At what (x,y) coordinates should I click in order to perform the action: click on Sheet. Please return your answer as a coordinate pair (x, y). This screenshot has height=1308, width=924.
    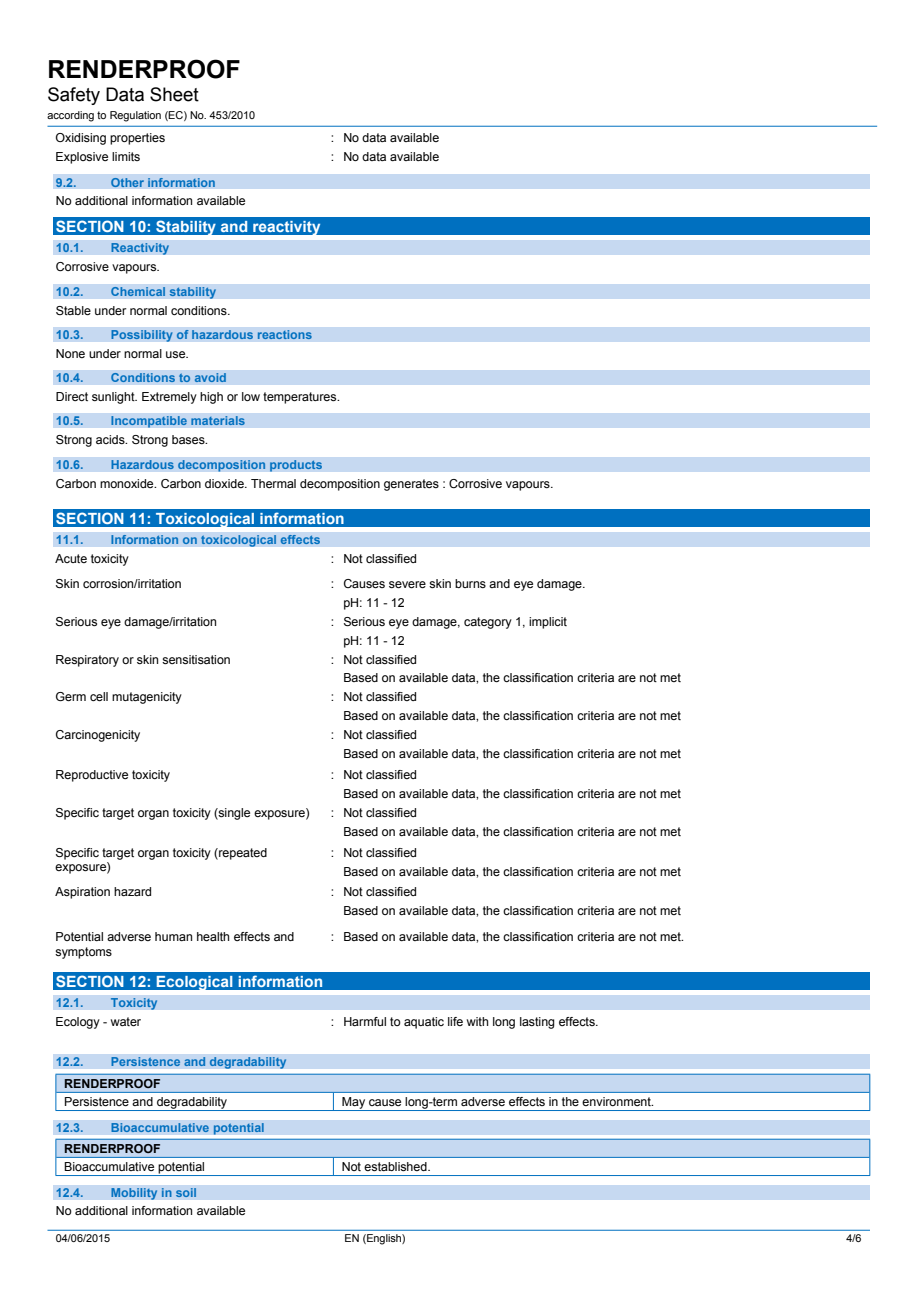
    Looking at the image, I should click on (174, 94).
